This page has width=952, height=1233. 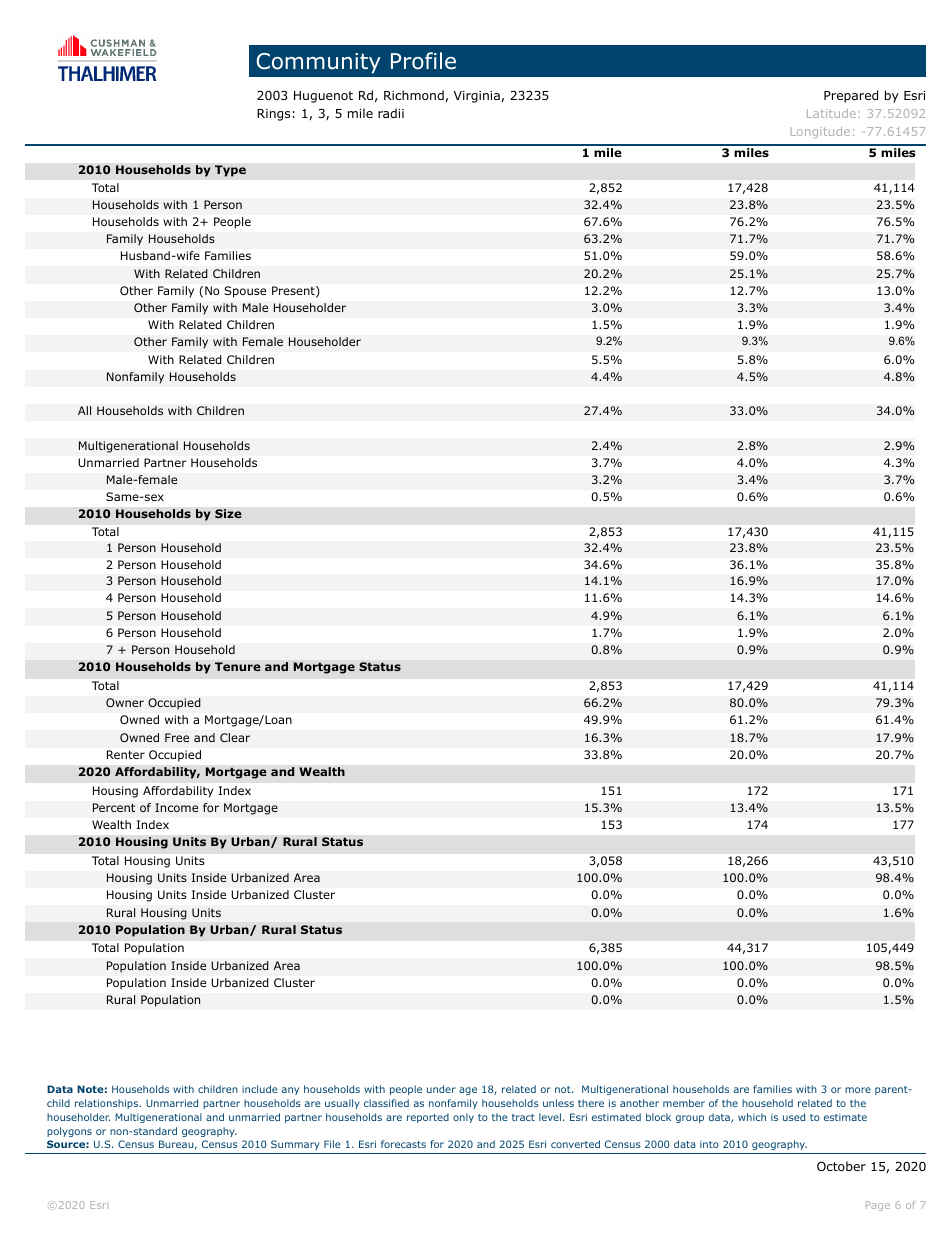 What do you see at coordinates (245, 292) in the page?
I see `Spouse` at bounding box center [245, 292].
